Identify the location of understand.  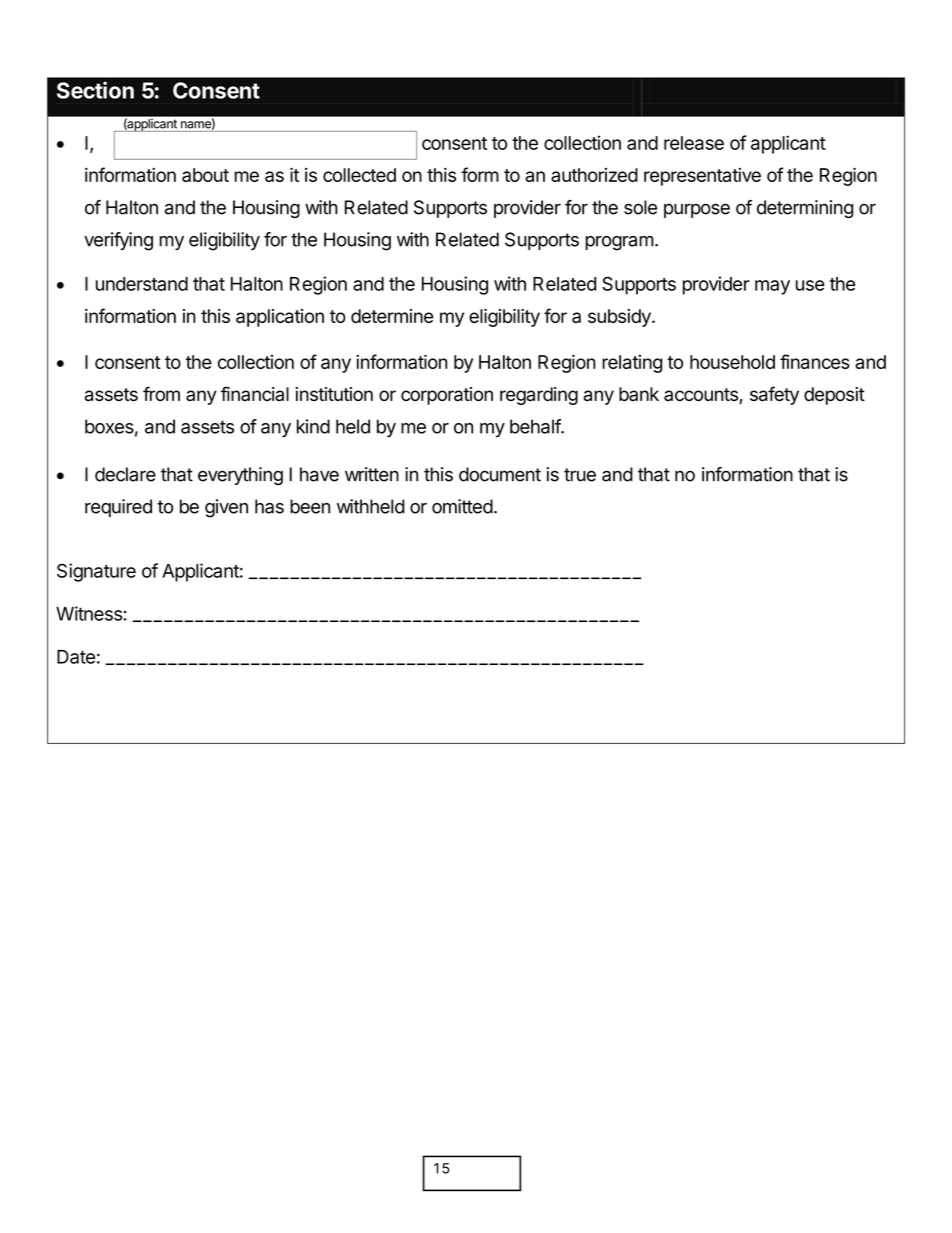
(142, 284).
